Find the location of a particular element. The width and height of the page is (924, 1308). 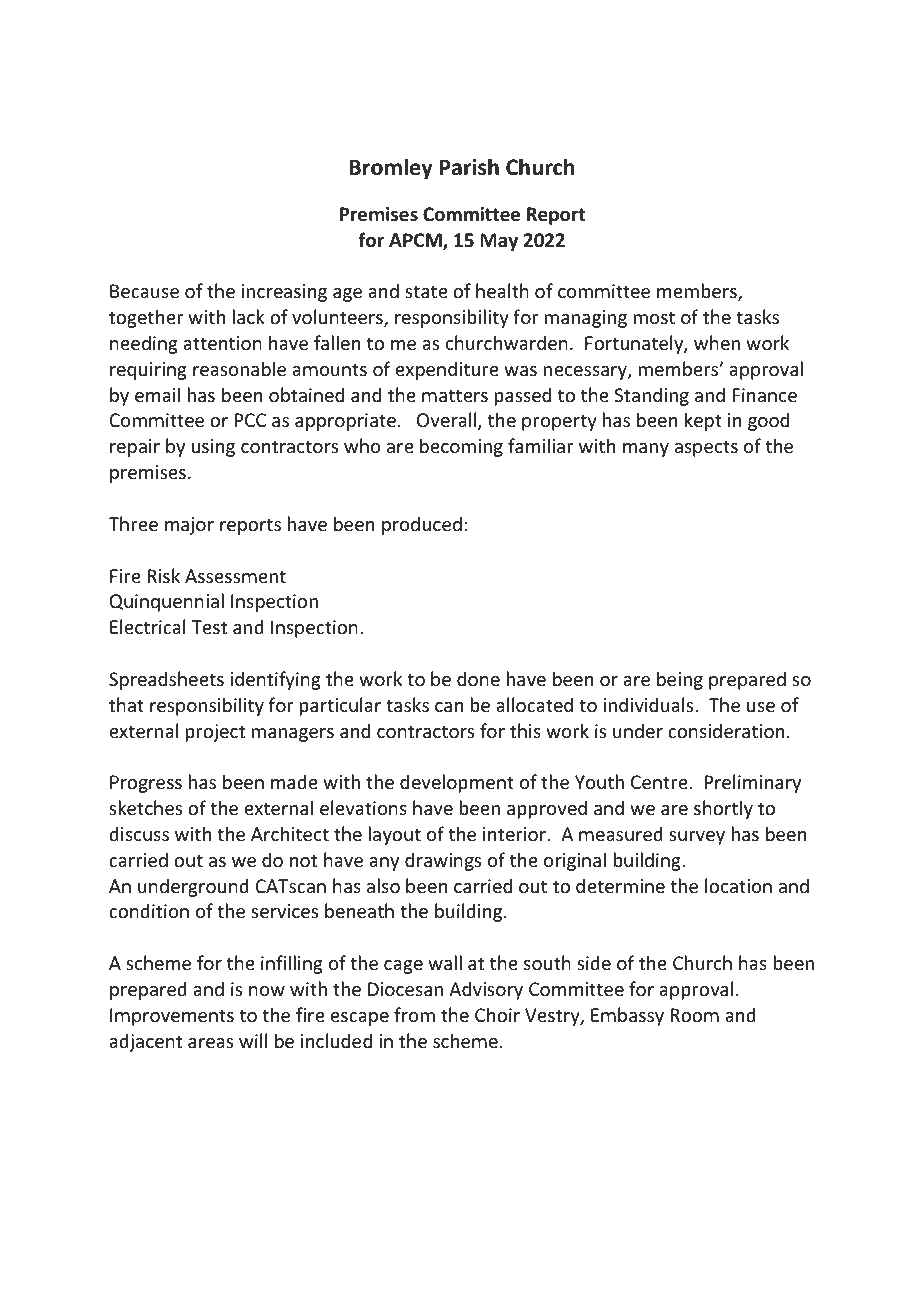

Because is located at coordinates (144, 291).
